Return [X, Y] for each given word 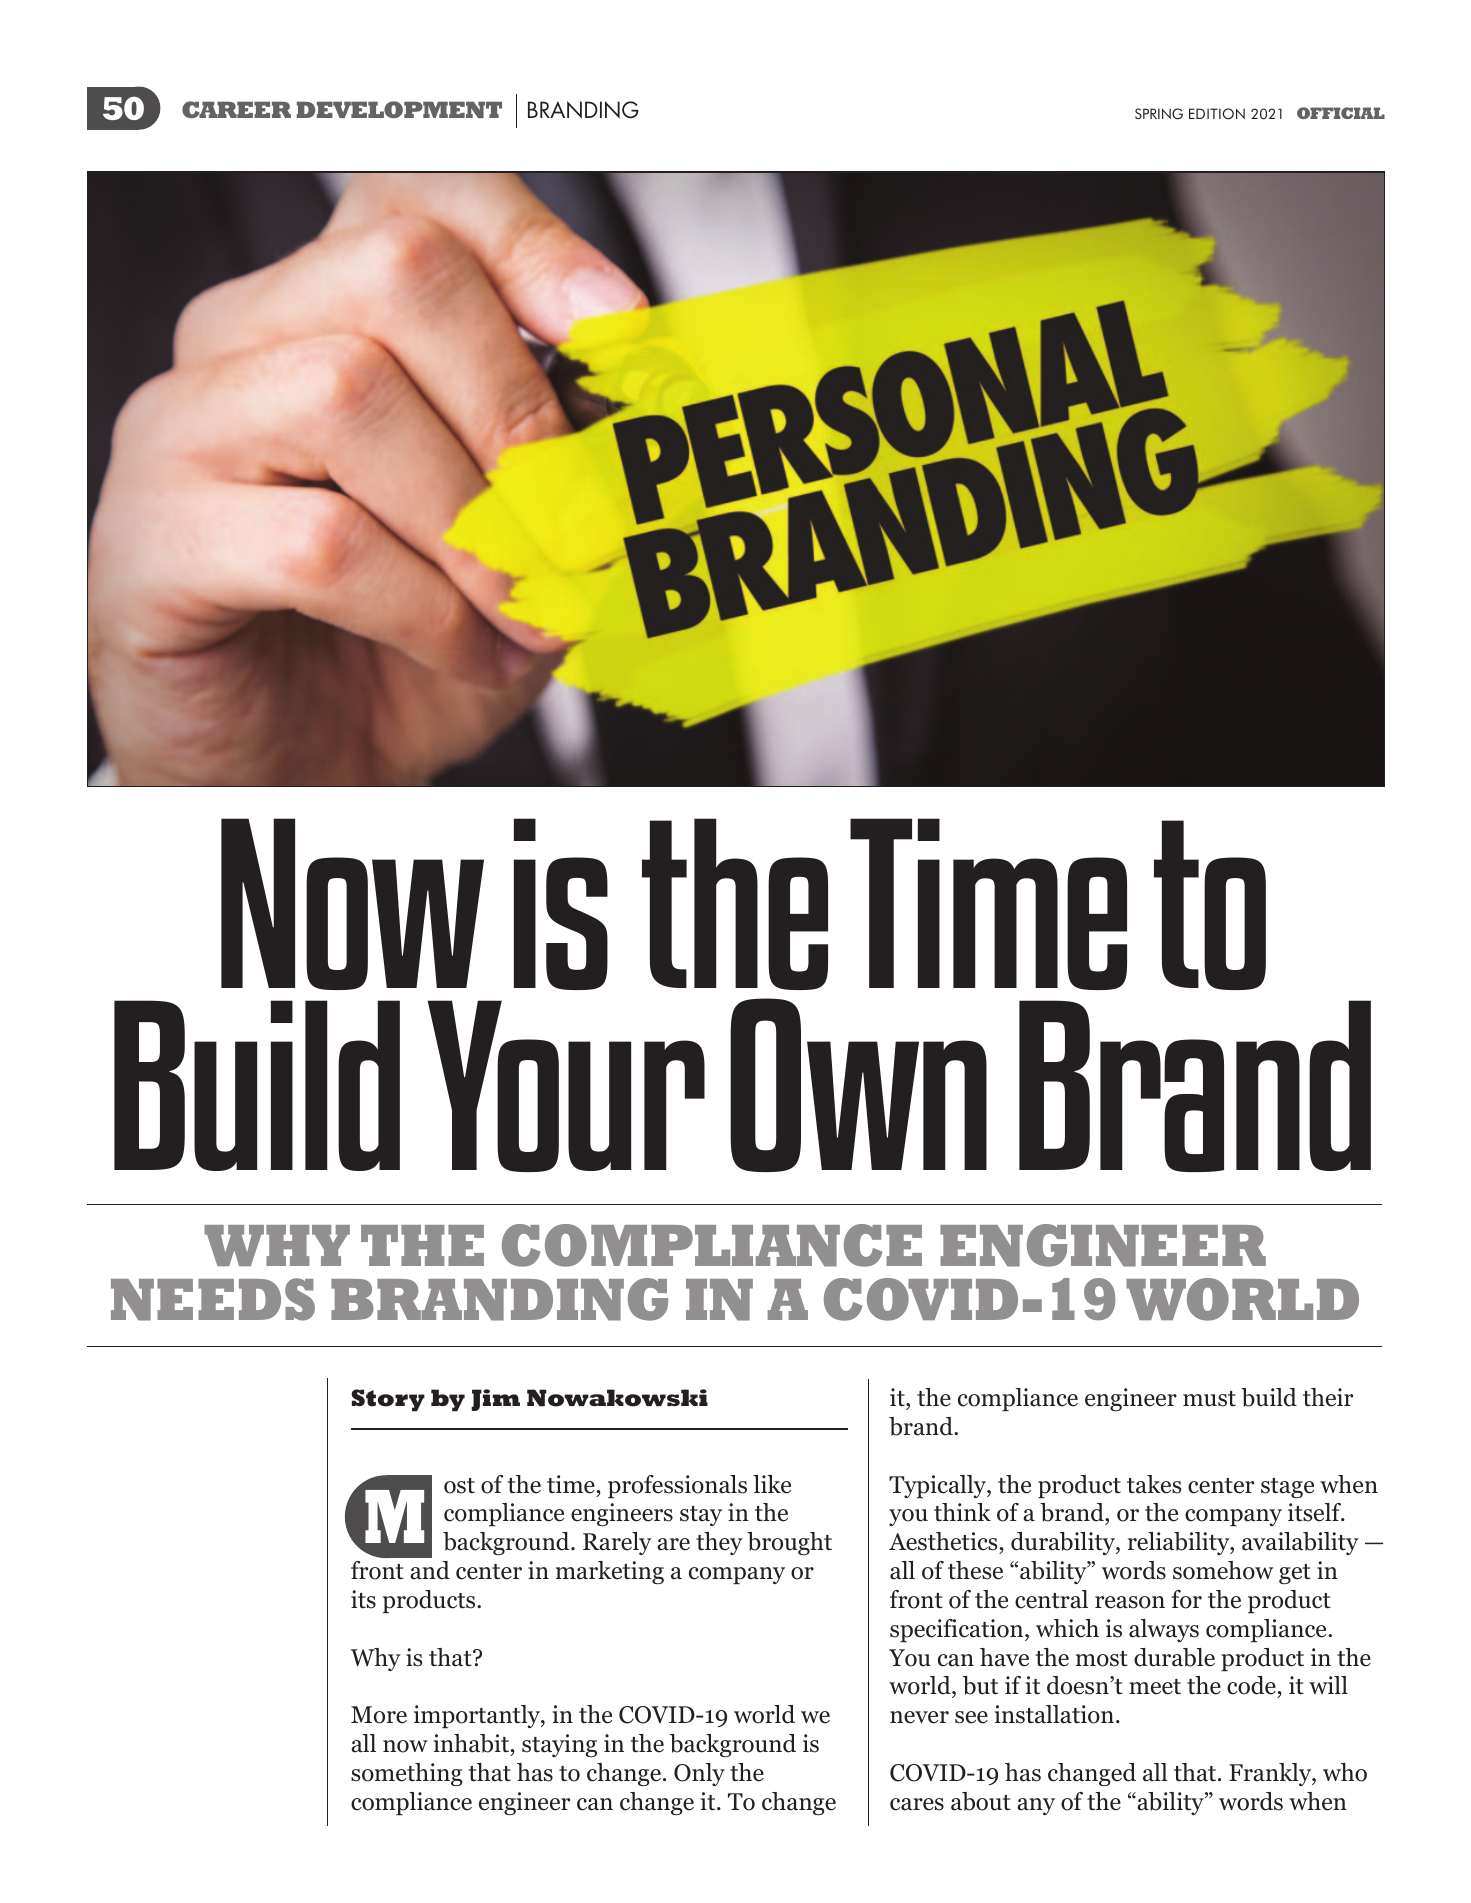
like [772, 1484]
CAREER [236, 109]
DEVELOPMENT [399, 109]
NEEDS [213, 1299]
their [1328, 1397]
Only [699, 1774]
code [1252, 1687]
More [379, 1715]
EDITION [1217, 114]
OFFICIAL [1341, 113]
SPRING [1159, 114]
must [1209, 1399]
